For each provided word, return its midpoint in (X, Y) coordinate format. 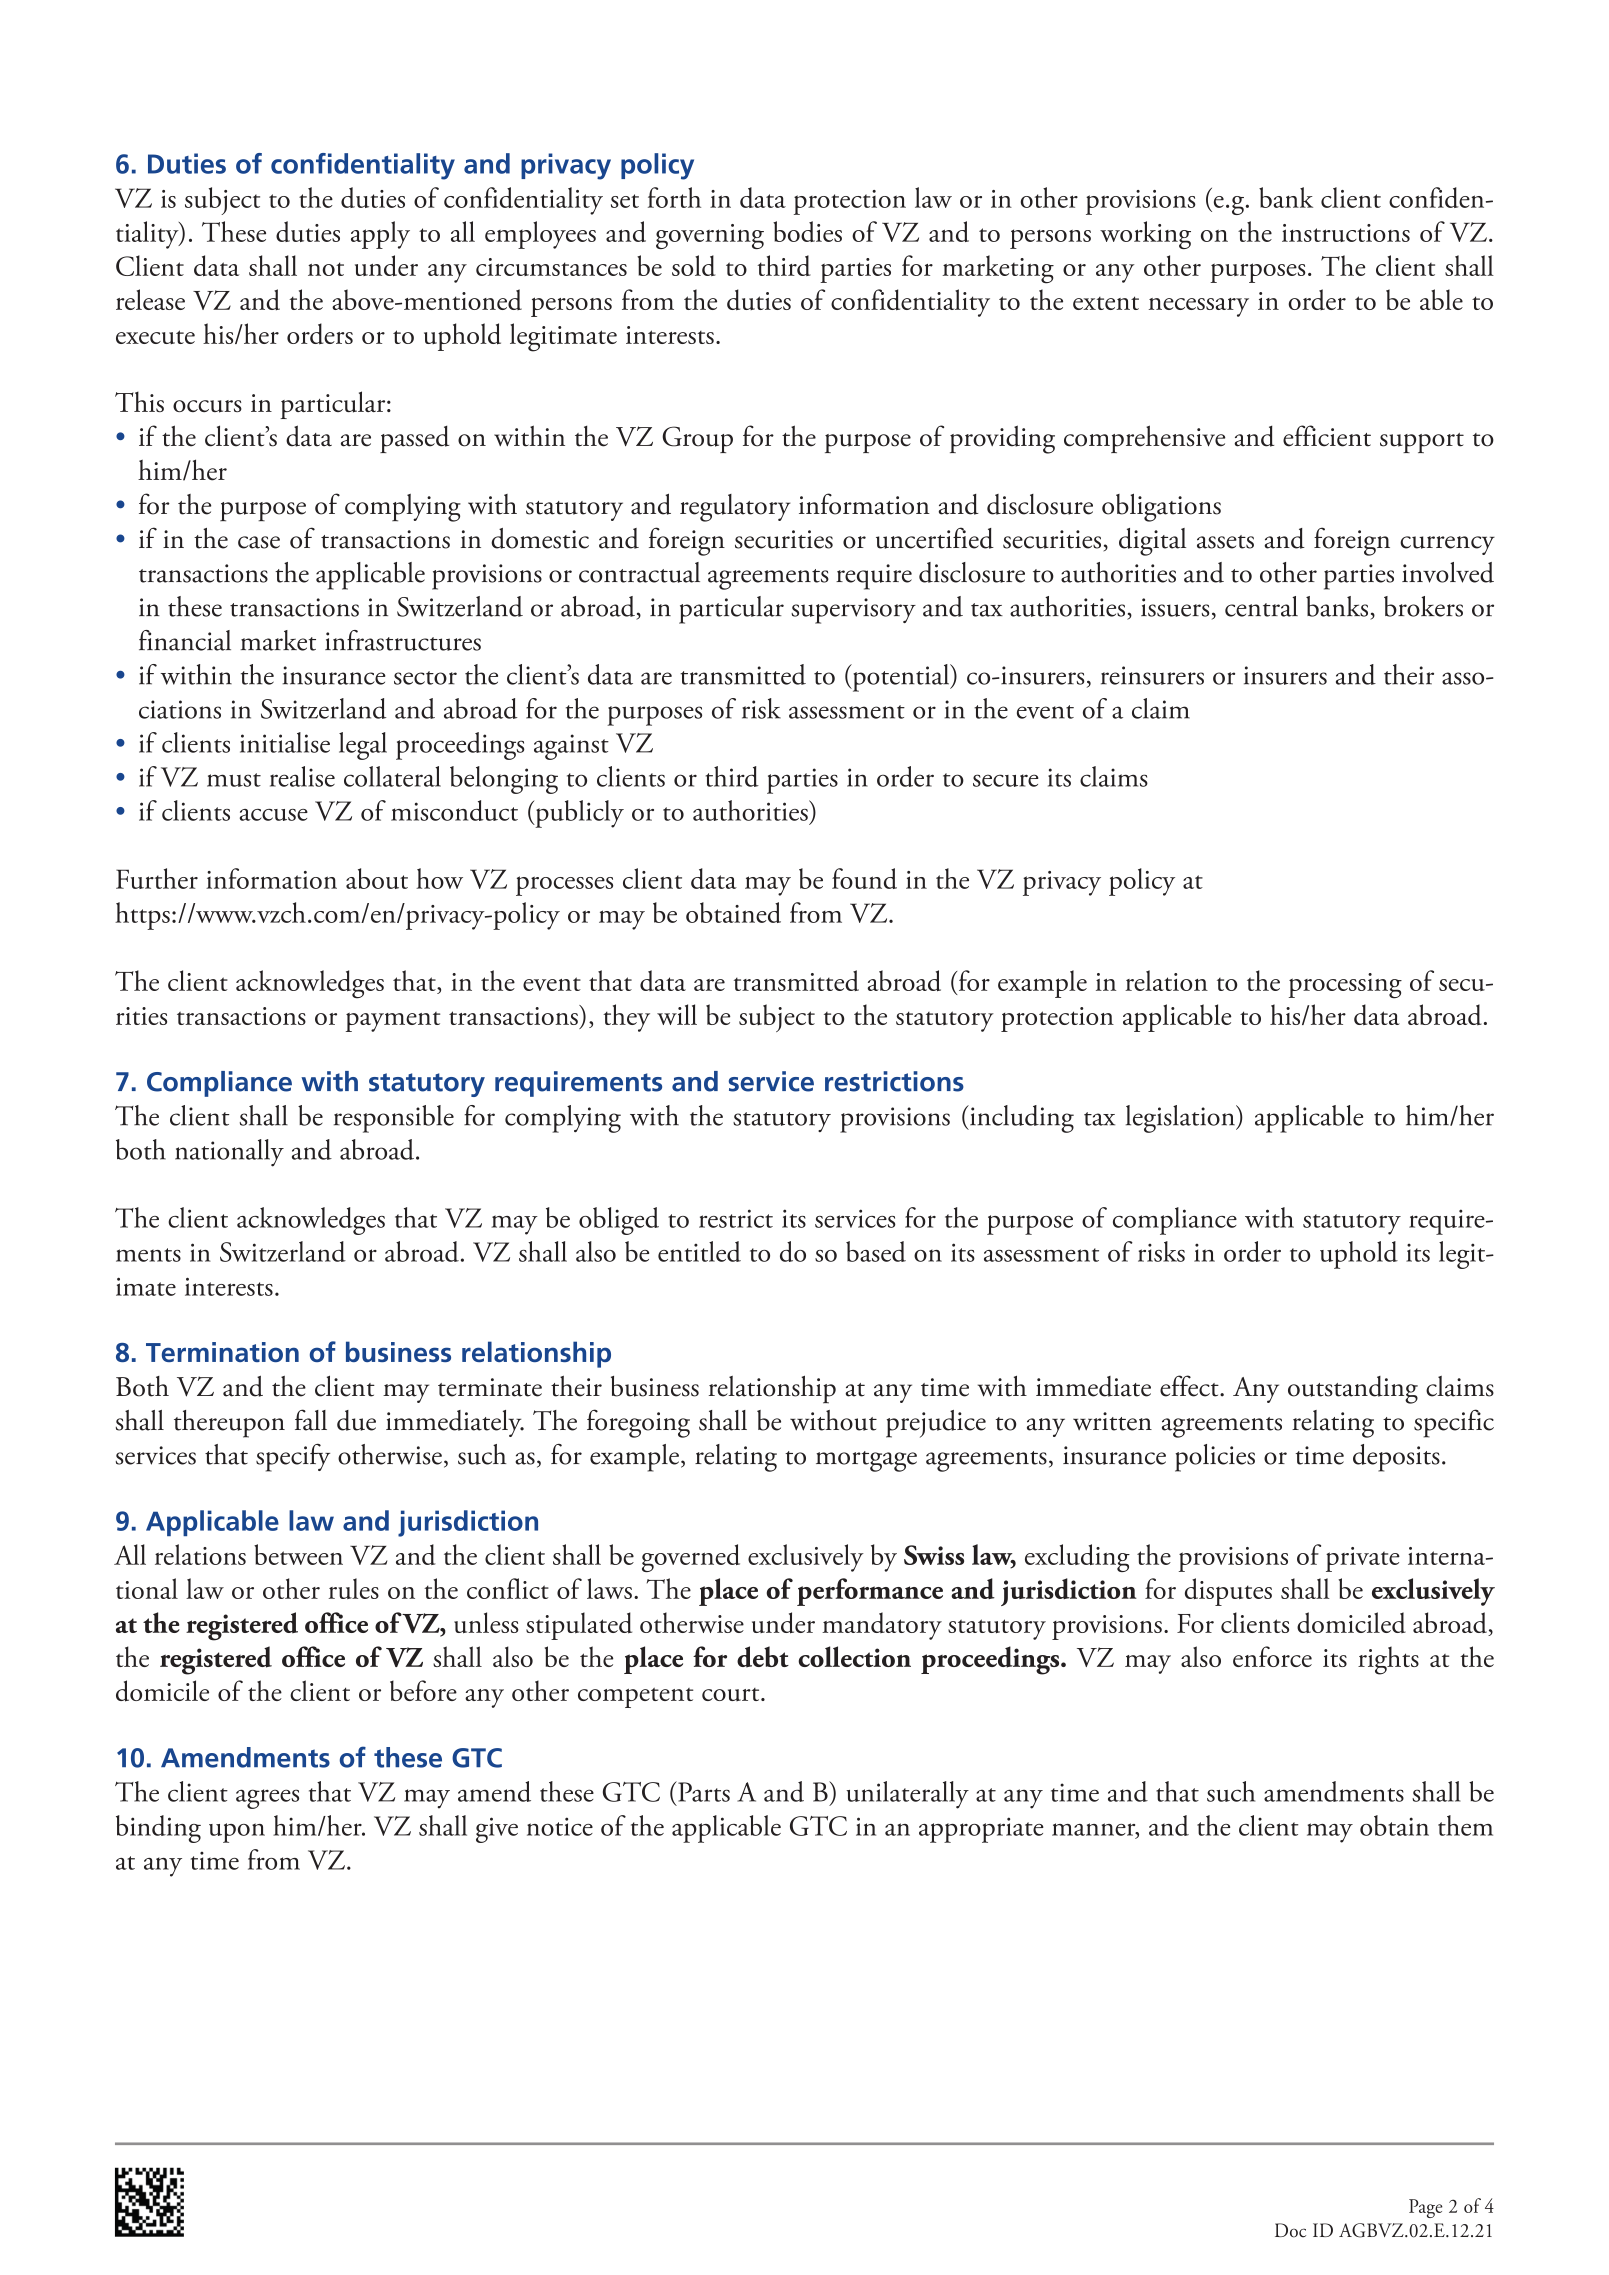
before (423, 1690)
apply (380, 235)
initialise (285, 742)
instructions (1346, 233)
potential (901, 678)
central (1261, 606)
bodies (807, 231)
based (876, 1251)
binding (158, 1829)
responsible (394, 1119)
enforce (1272, 1656)
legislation (1181, 1119)
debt (763, 1657)
